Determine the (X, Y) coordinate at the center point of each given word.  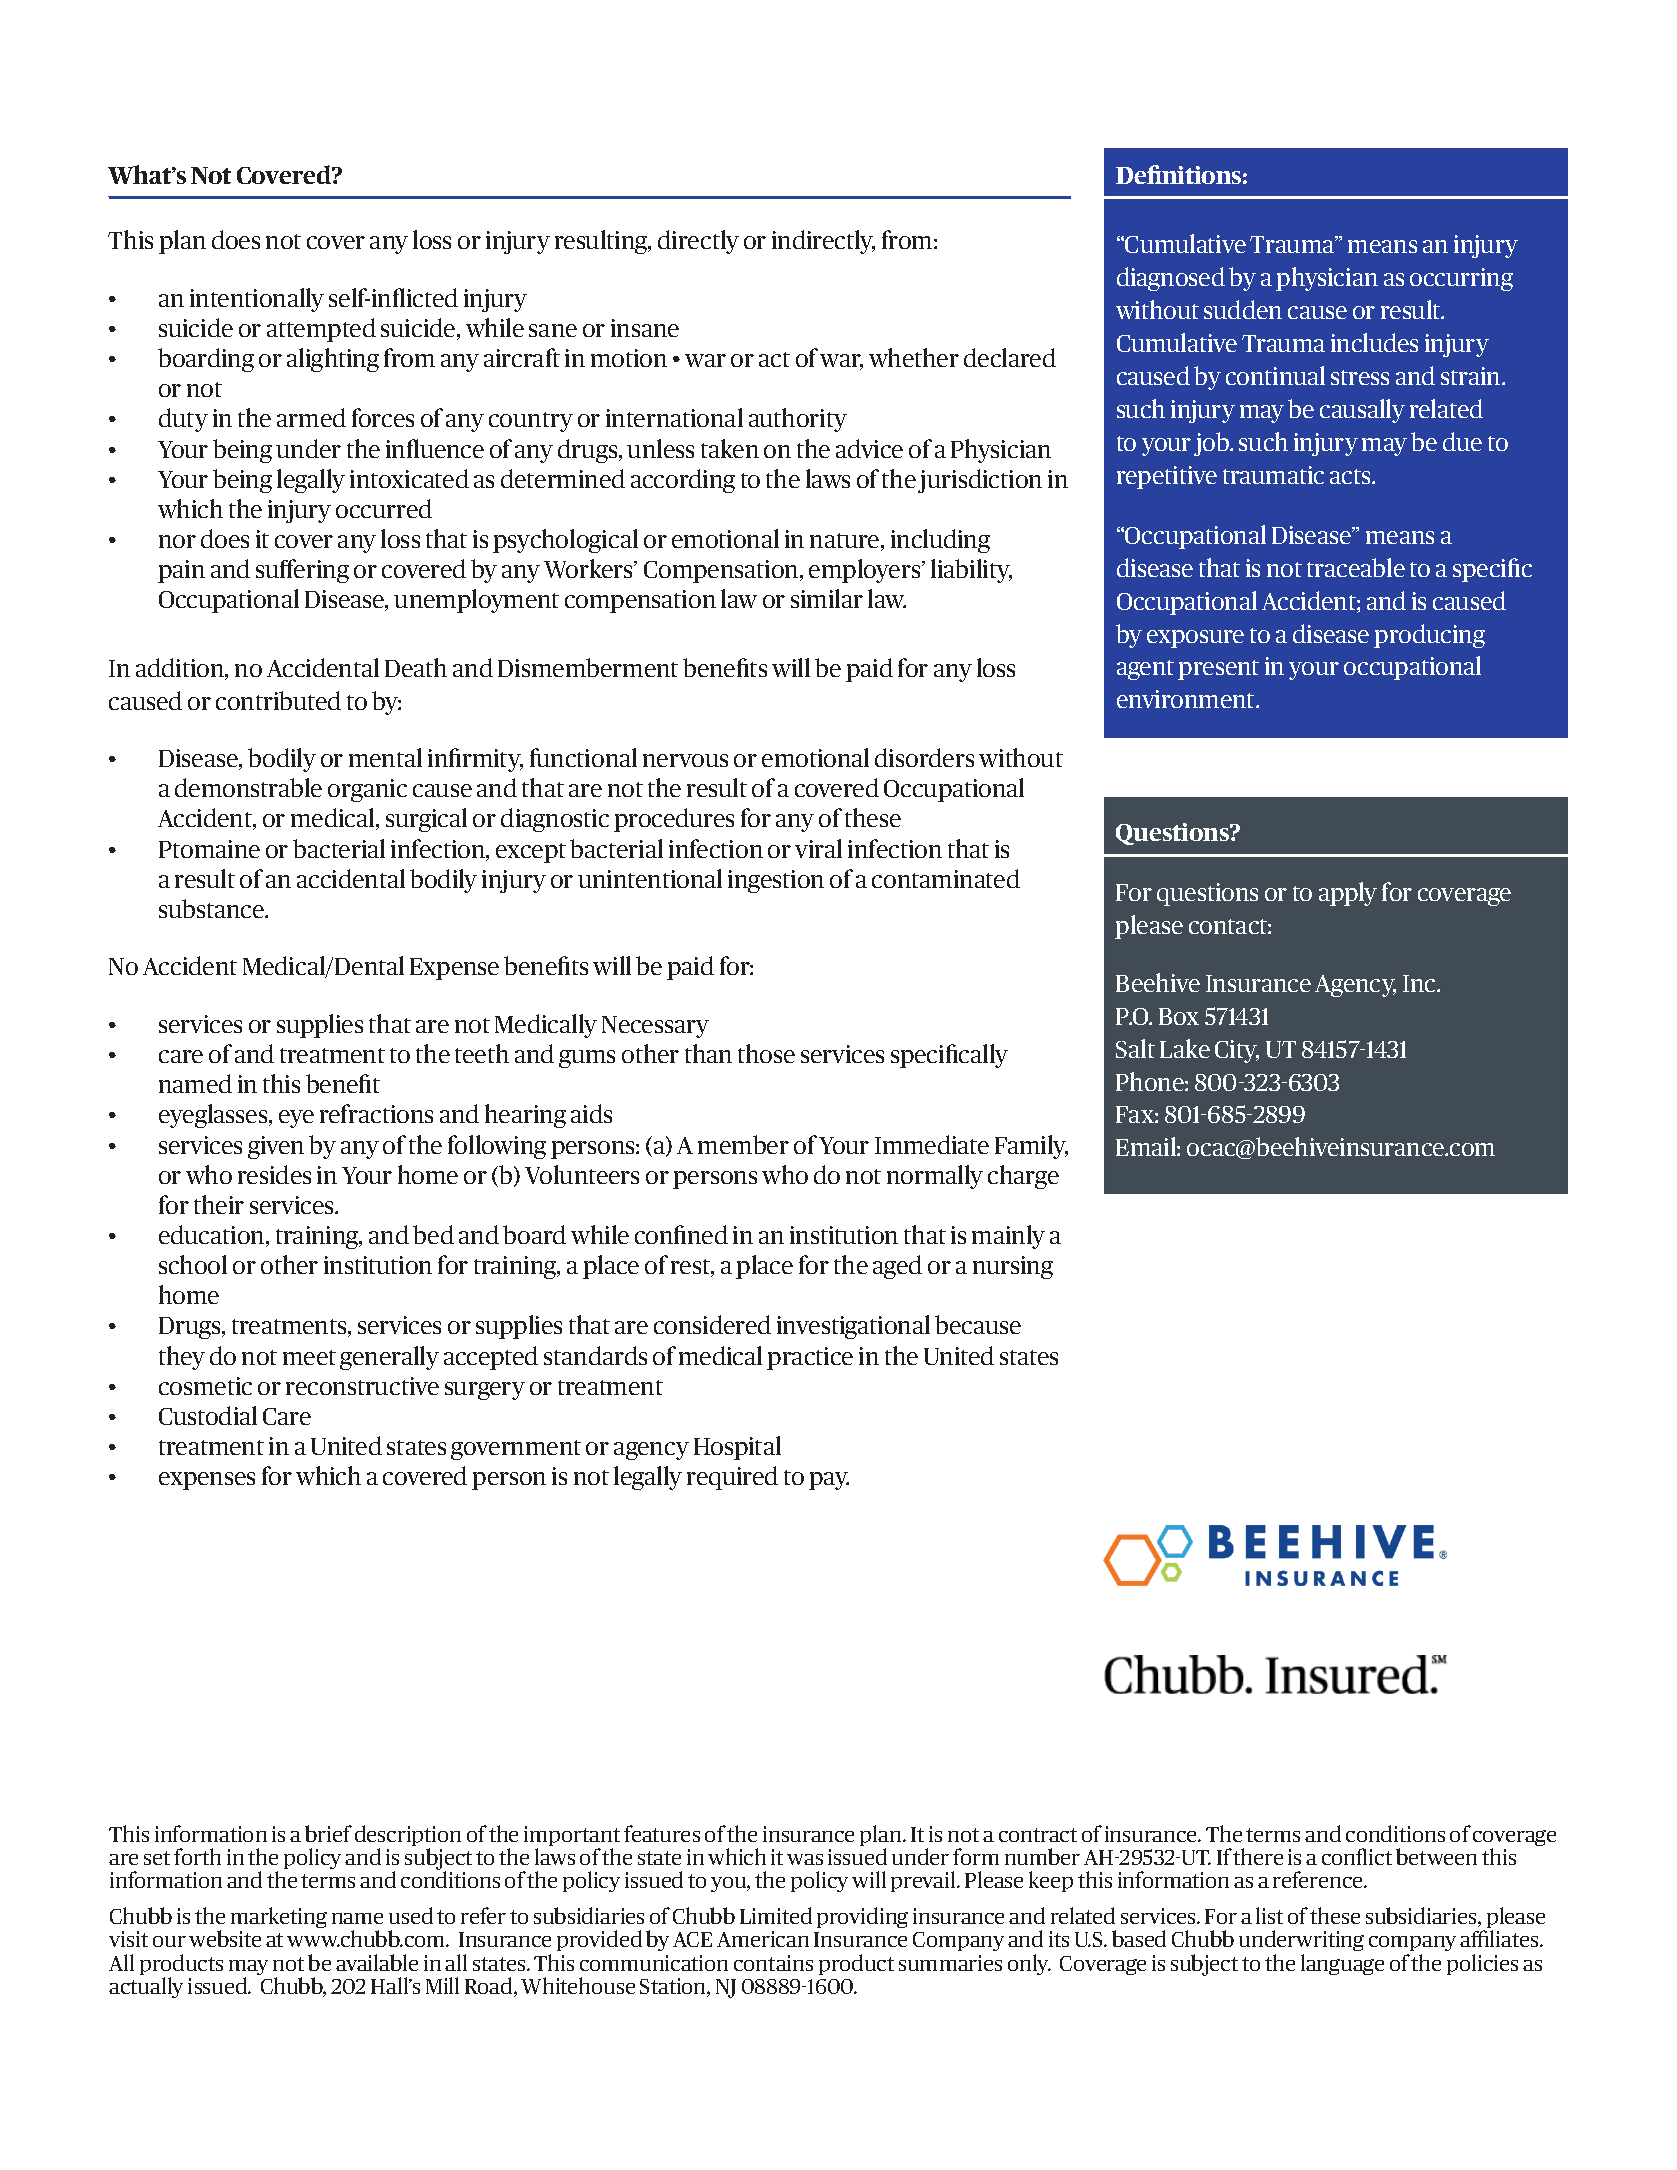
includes (1374, 342)
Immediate (932, 1144)
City (1237, 1051)
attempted (321, 330)
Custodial (208, 1415)
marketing (279, 1917)
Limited (776, 1915)
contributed (278, 700)
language (1342, 1964)
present (1218, 670)
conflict (1357, 1856)
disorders (924, 757)
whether (914, 357)
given (276, 1147)
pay (829, 1481)
